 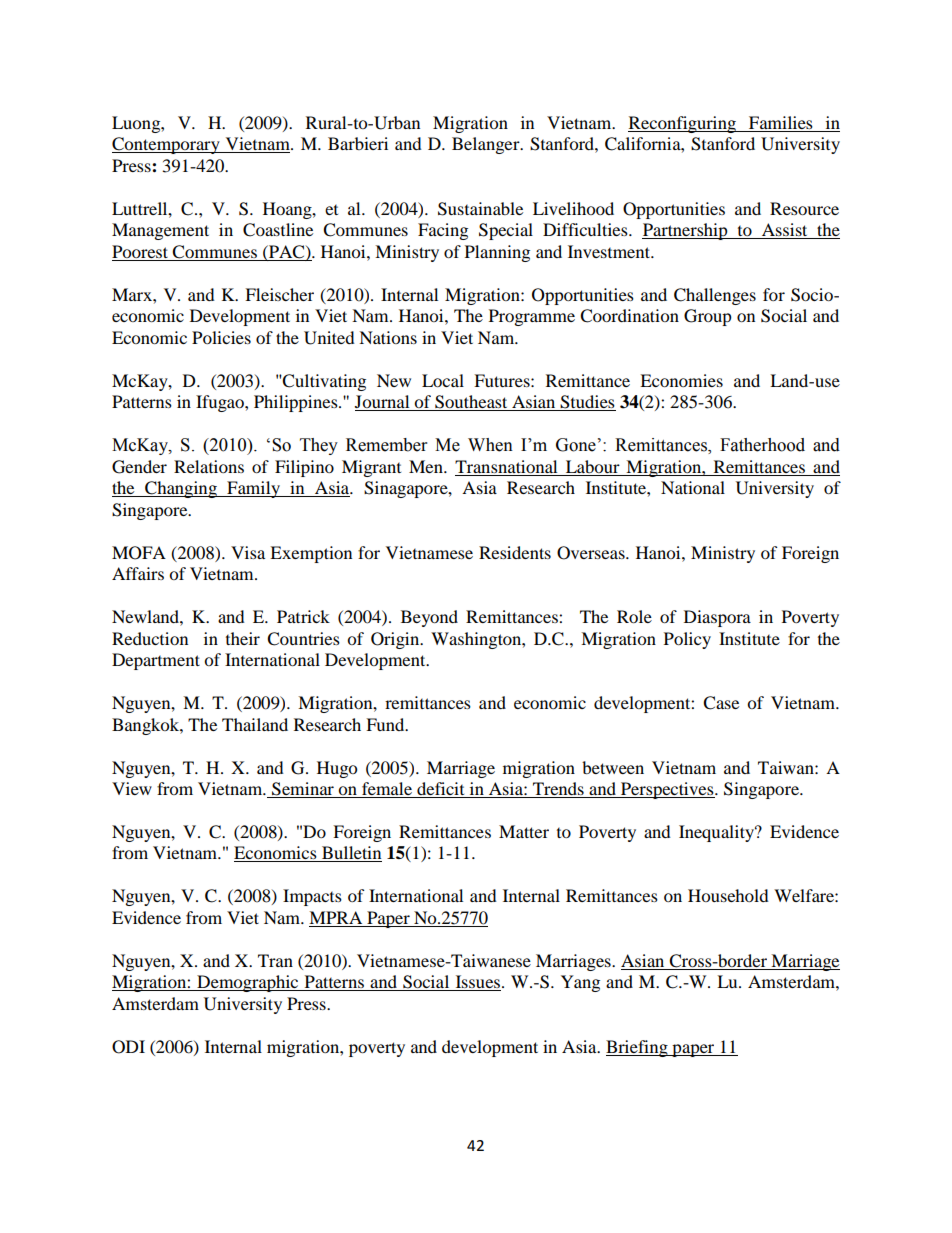 What do you see at coordinates (132, 788) in the screenshot?
I see `View` at bounding box center [132, 788].
